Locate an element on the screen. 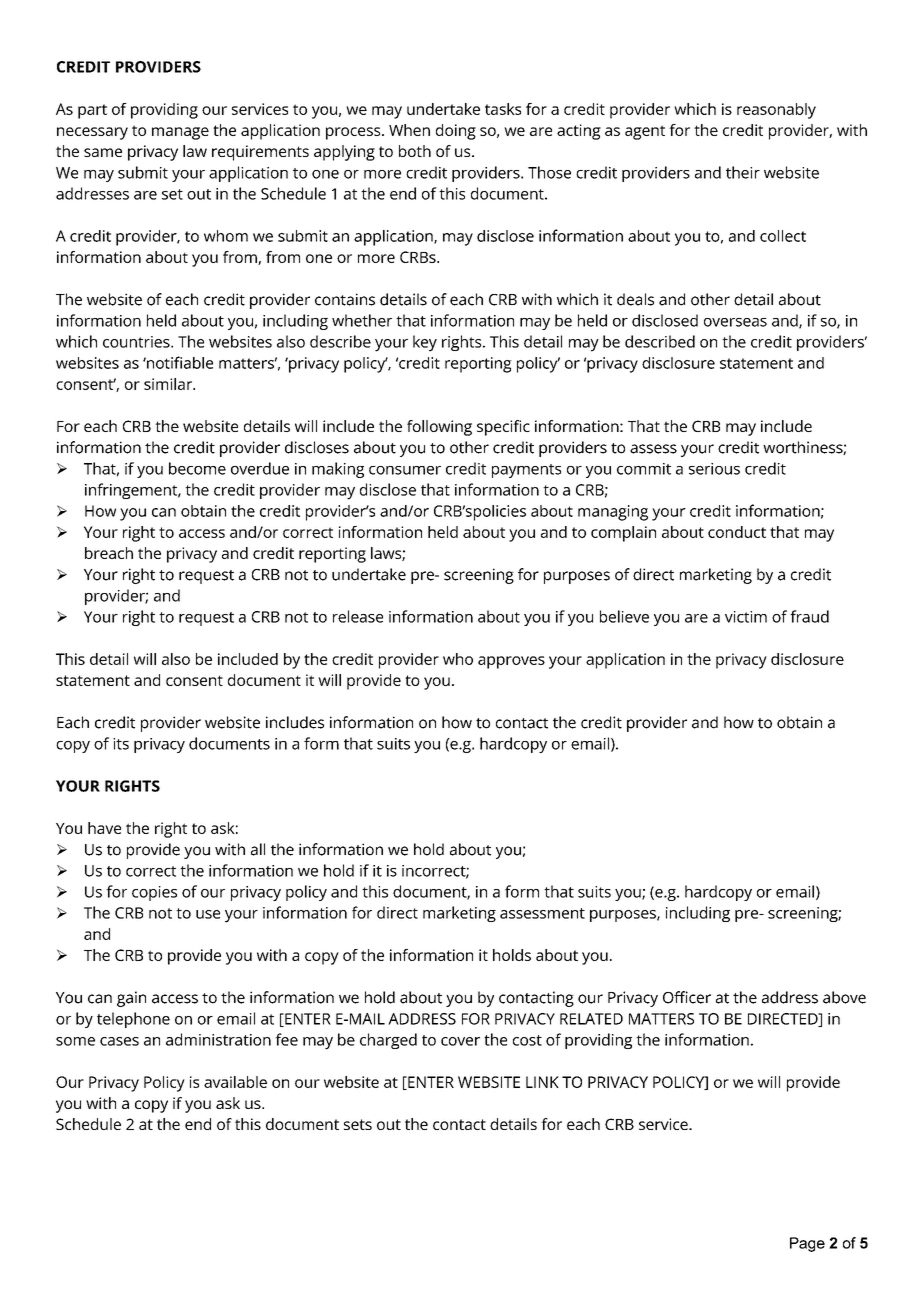 The image size is (924, 1308). manage is located at coordinates (180, 133).
